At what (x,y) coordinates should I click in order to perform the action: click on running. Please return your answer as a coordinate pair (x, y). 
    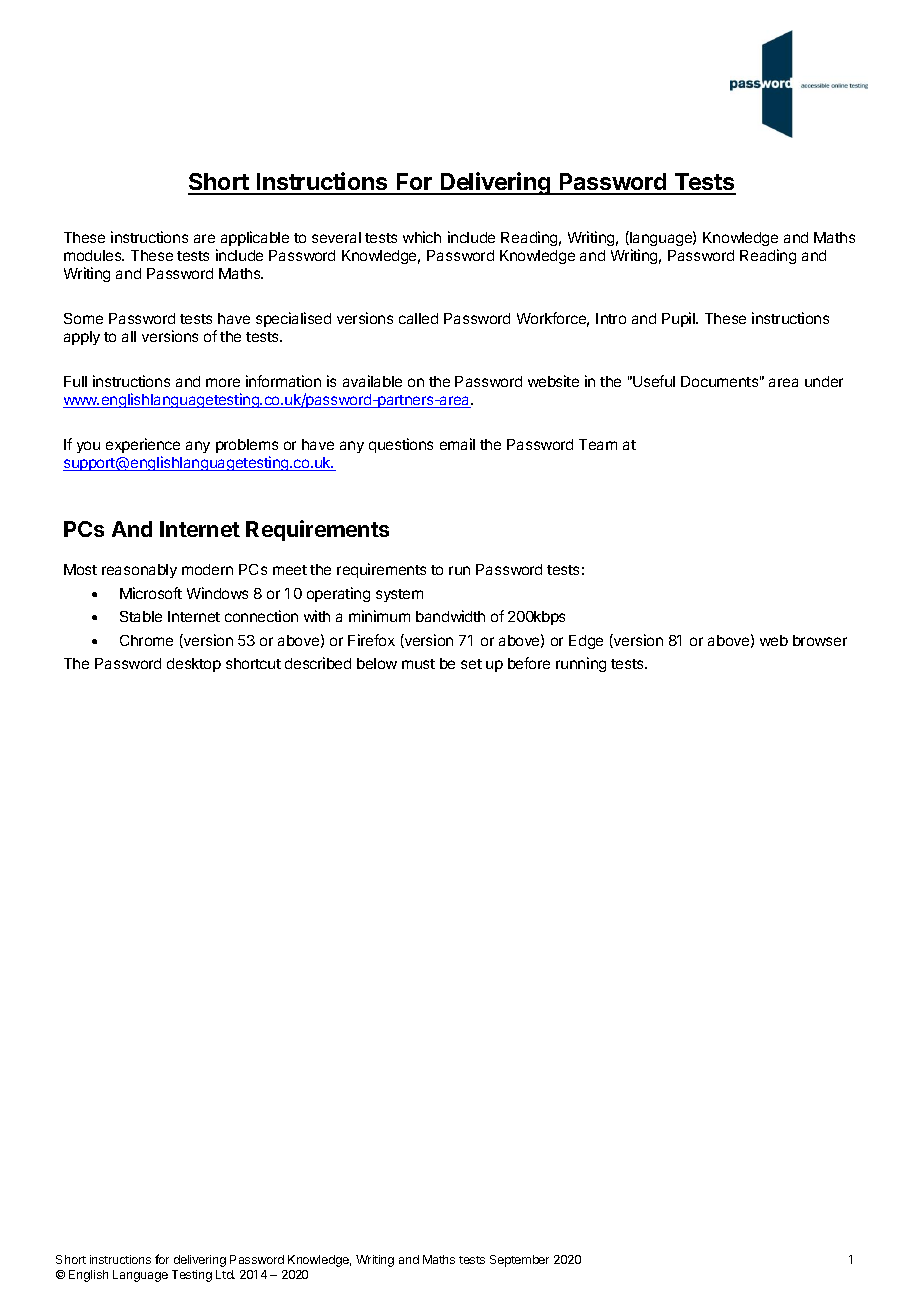
    Looking at the image, I should click on (581, 664).
